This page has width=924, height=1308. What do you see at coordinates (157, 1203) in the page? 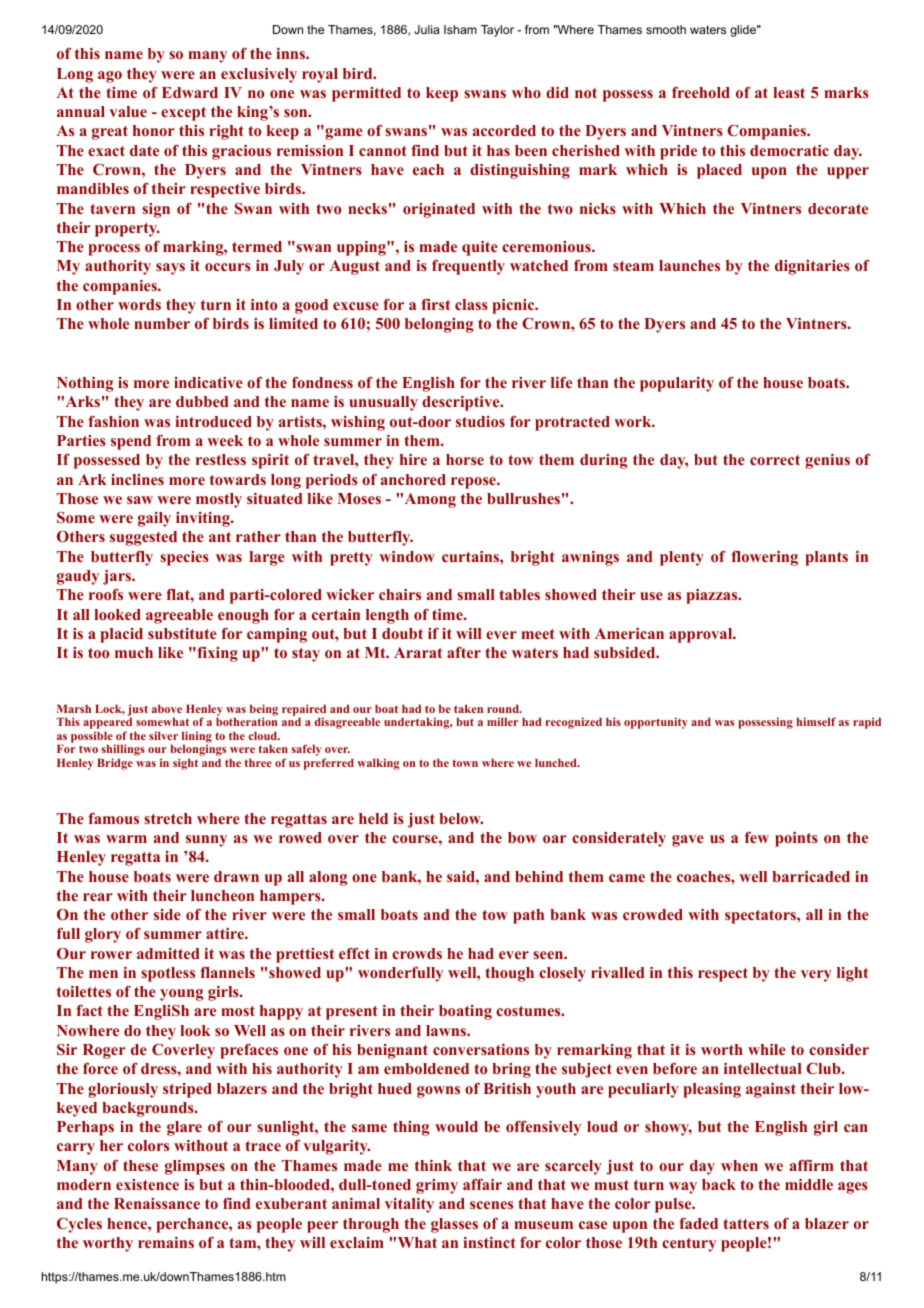
I see `Renaissance` at bounding box center [157, 1203].
